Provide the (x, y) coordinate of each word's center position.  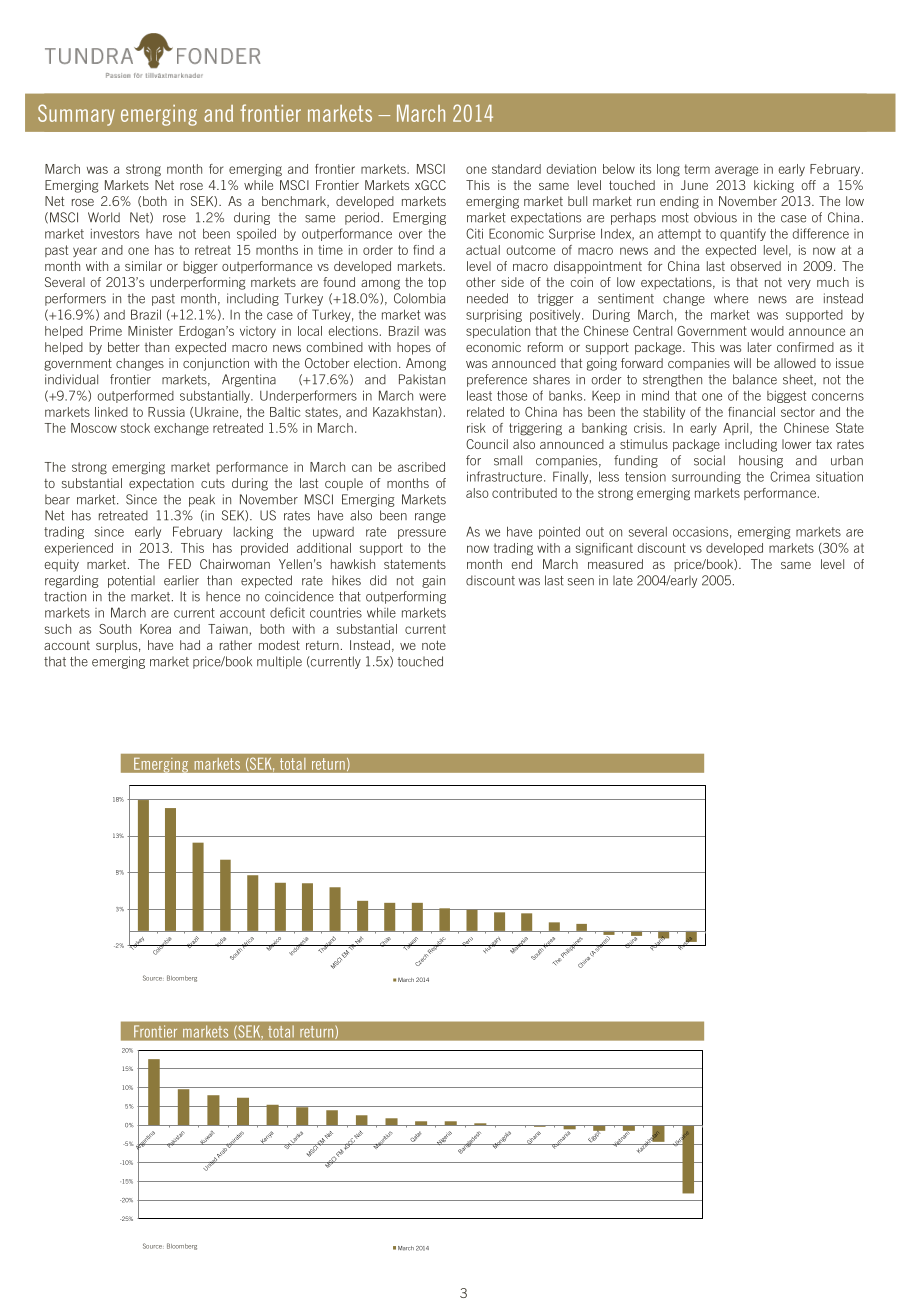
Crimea (790, 476)
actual (483, 250)
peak (202, 500)
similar (143, 266)
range (430, 518)
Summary (76, 115)
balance (755, 379)
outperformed (136, 396)
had (190, 645)
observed (755, 266)
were (432, 397)
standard (516, 169)
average (736, 171)
